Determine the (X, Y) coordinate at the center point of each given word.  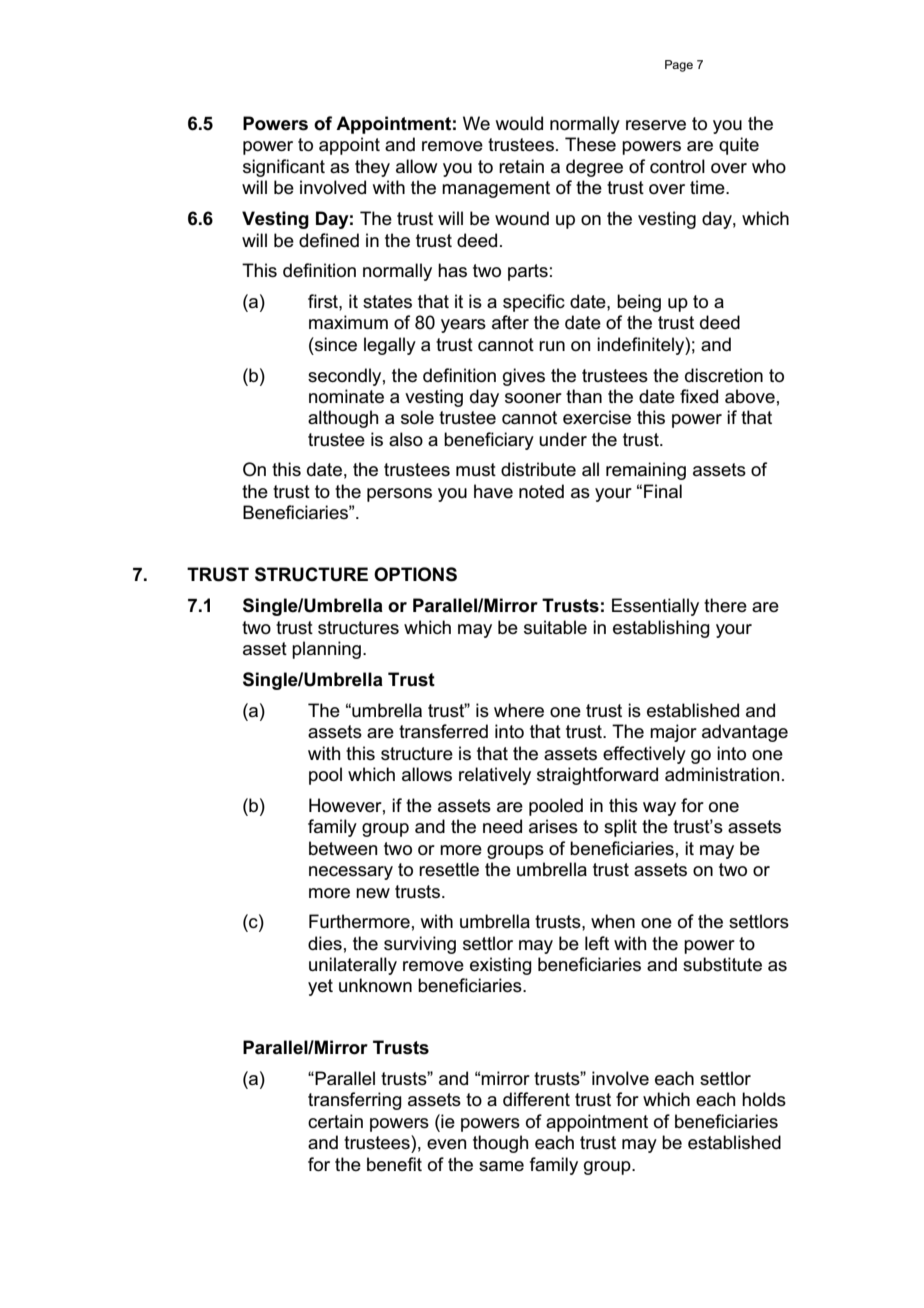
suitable (555, 627)
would (519, 123)
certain (335, 1121)
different (536, 1099)
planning (326, 650)
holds (764, 1099)
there (725, 605)
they (372, 168)
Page (679, 66)
